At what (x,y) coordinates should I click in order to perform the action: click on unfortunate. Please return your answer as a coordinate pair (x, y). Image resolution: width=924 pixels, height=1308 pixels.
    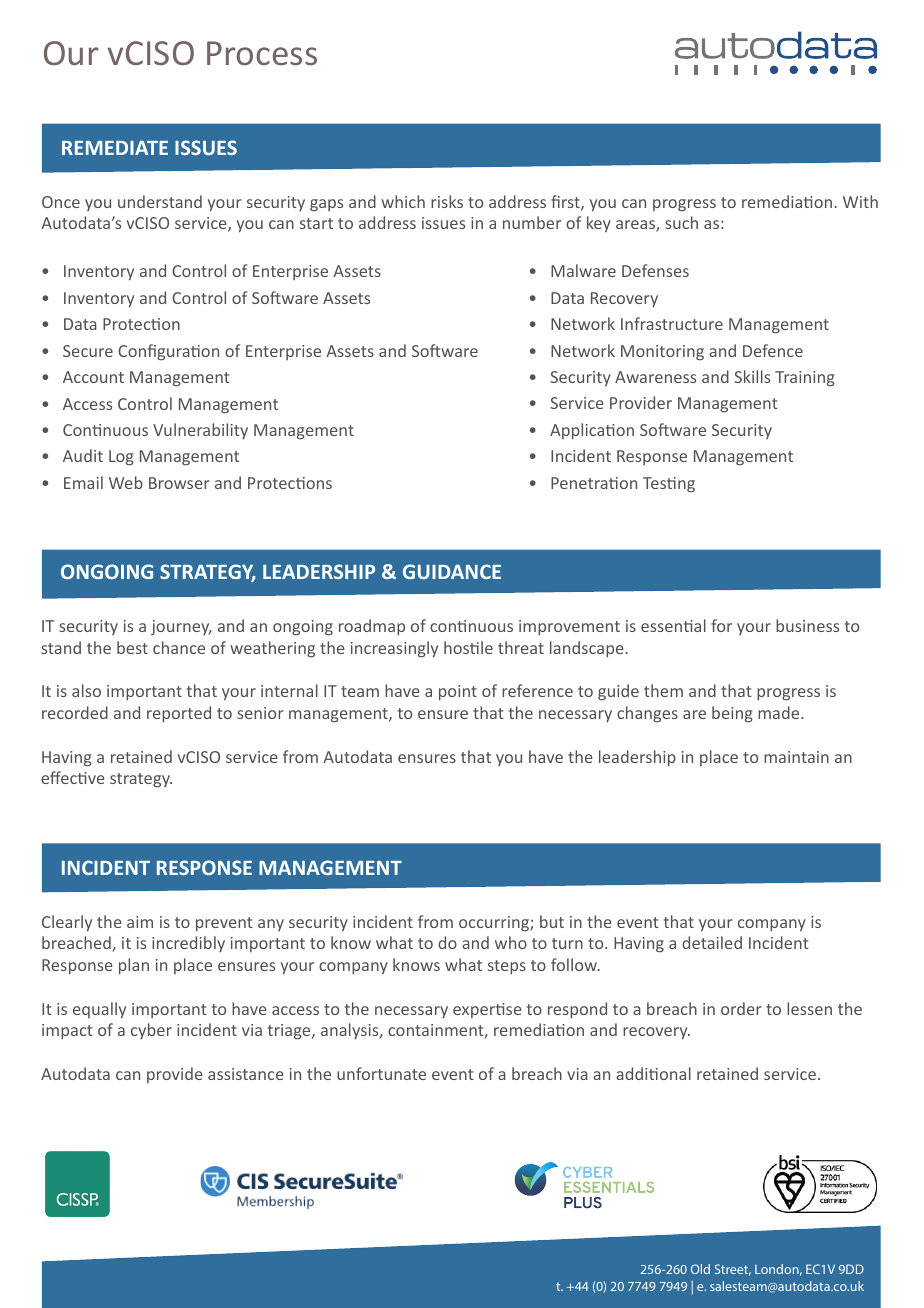
    Looking at the image, I should click on (381, 1073).
